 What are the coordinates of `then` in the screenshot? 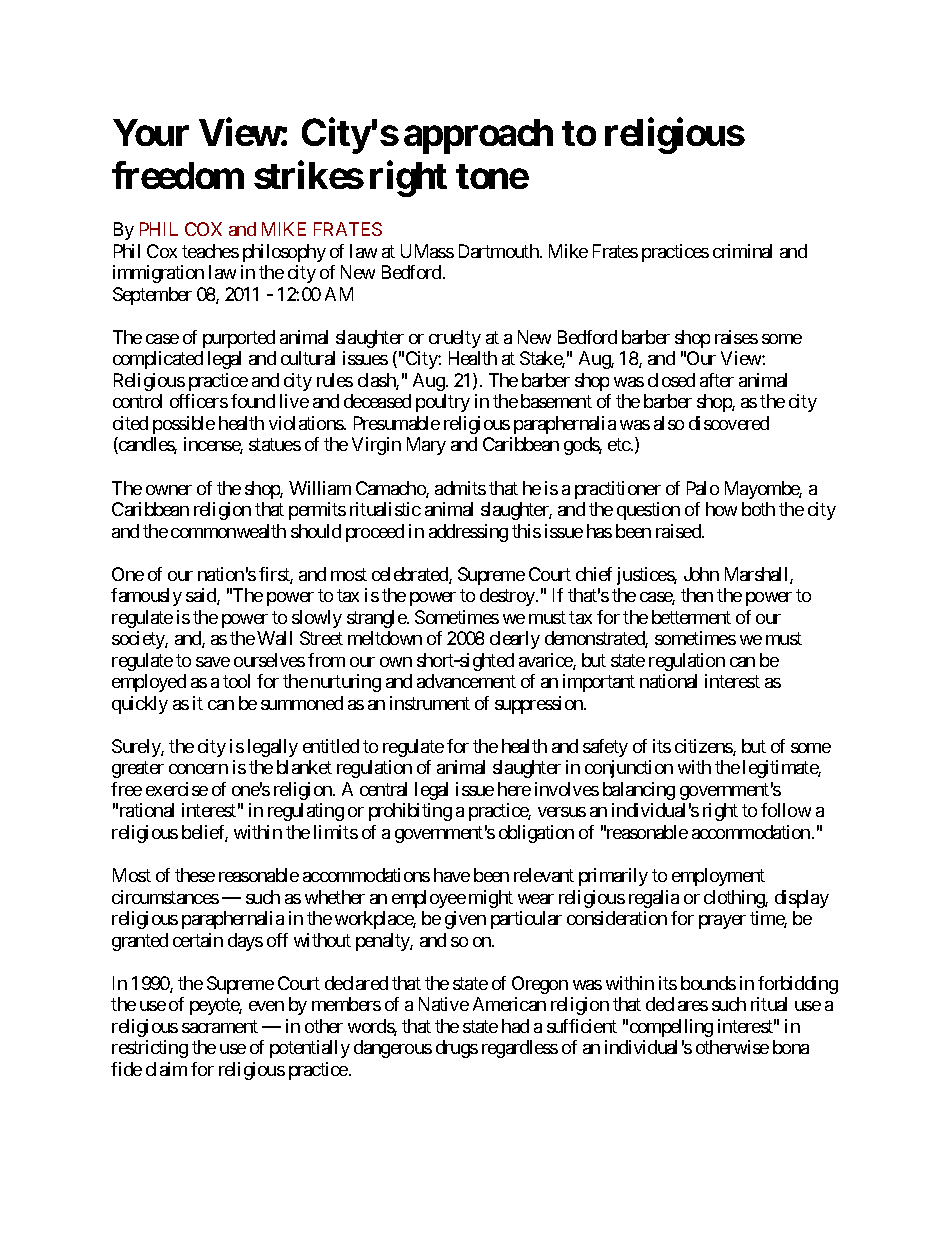 It's located at (697, 595).
